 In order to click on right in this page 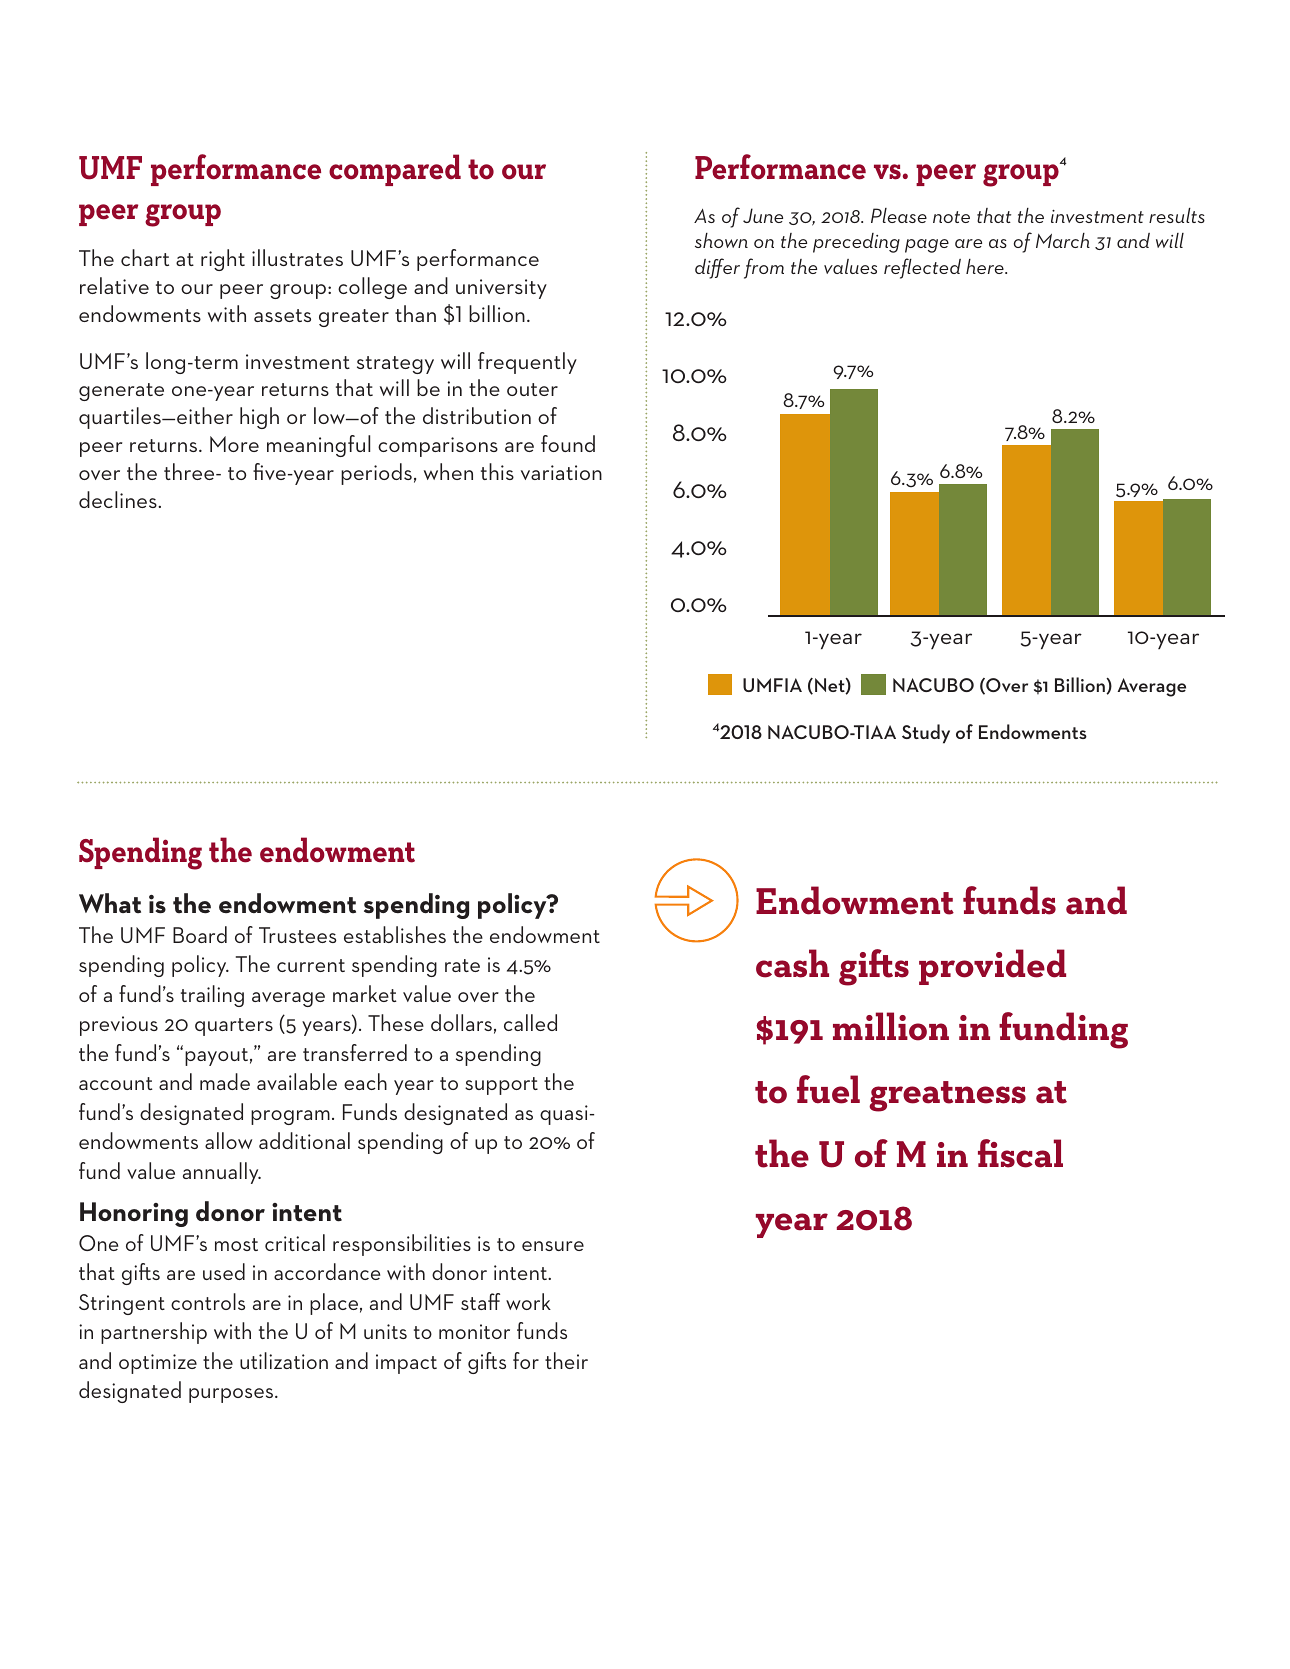, I will do `click(223, 260)`.
